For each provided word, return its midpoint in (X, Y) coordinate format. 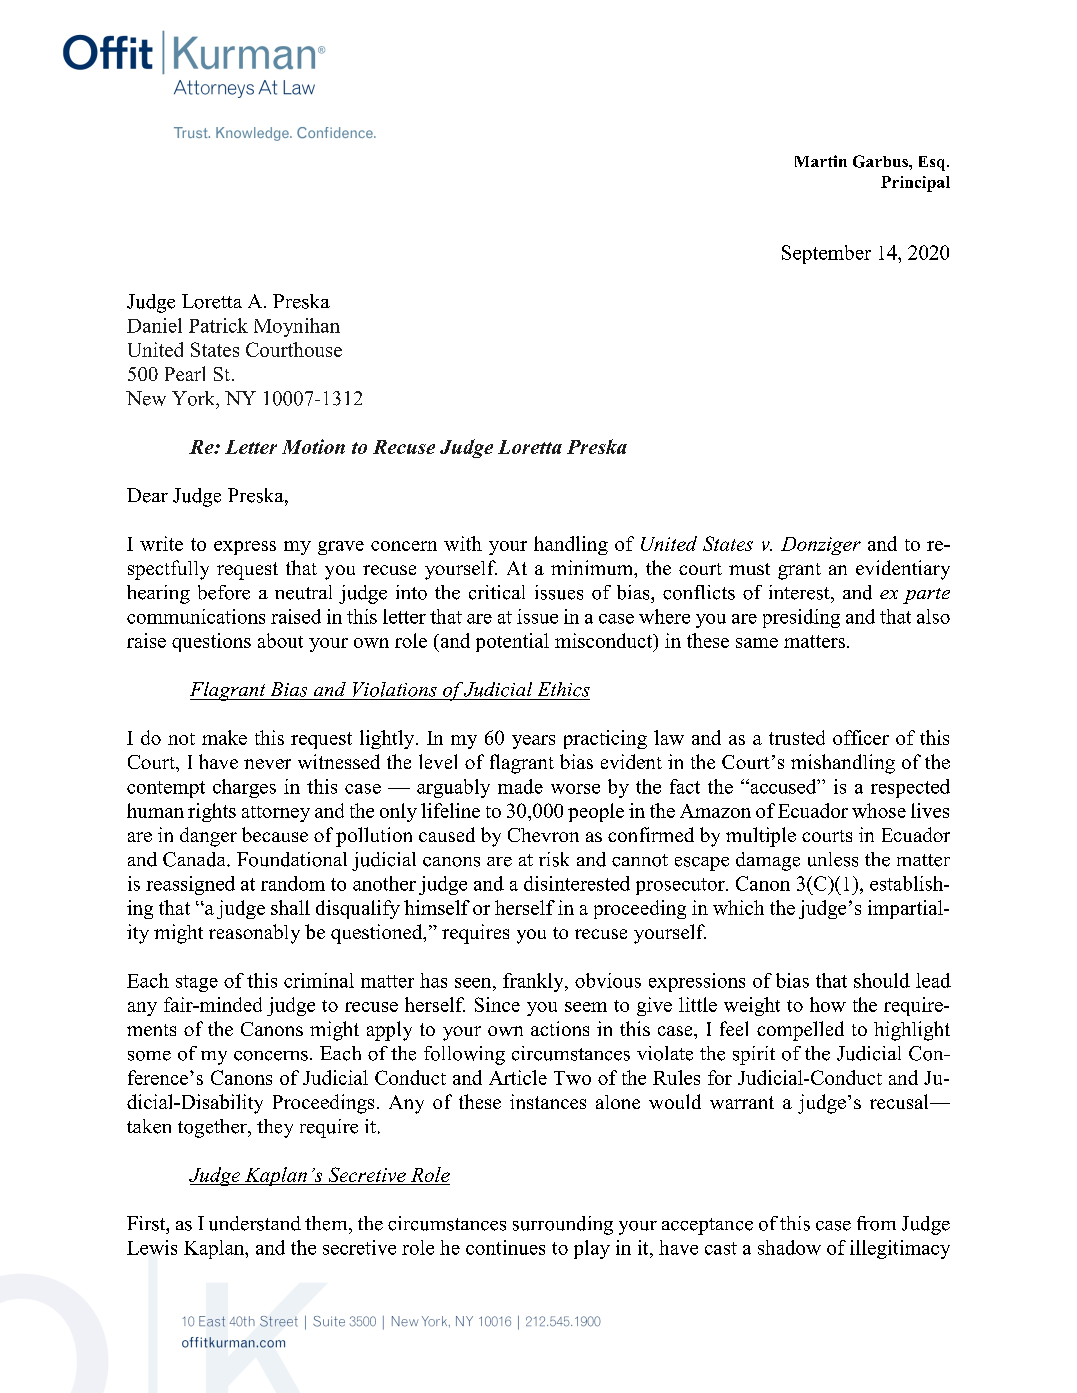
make (224, 737)
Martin (821, 161)
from (876, 1223)
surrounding (563, 1225)
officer (861, 737)
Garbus (881, 161)
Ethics (564, 689)
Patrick (218, 325)
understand (255, 1223)
